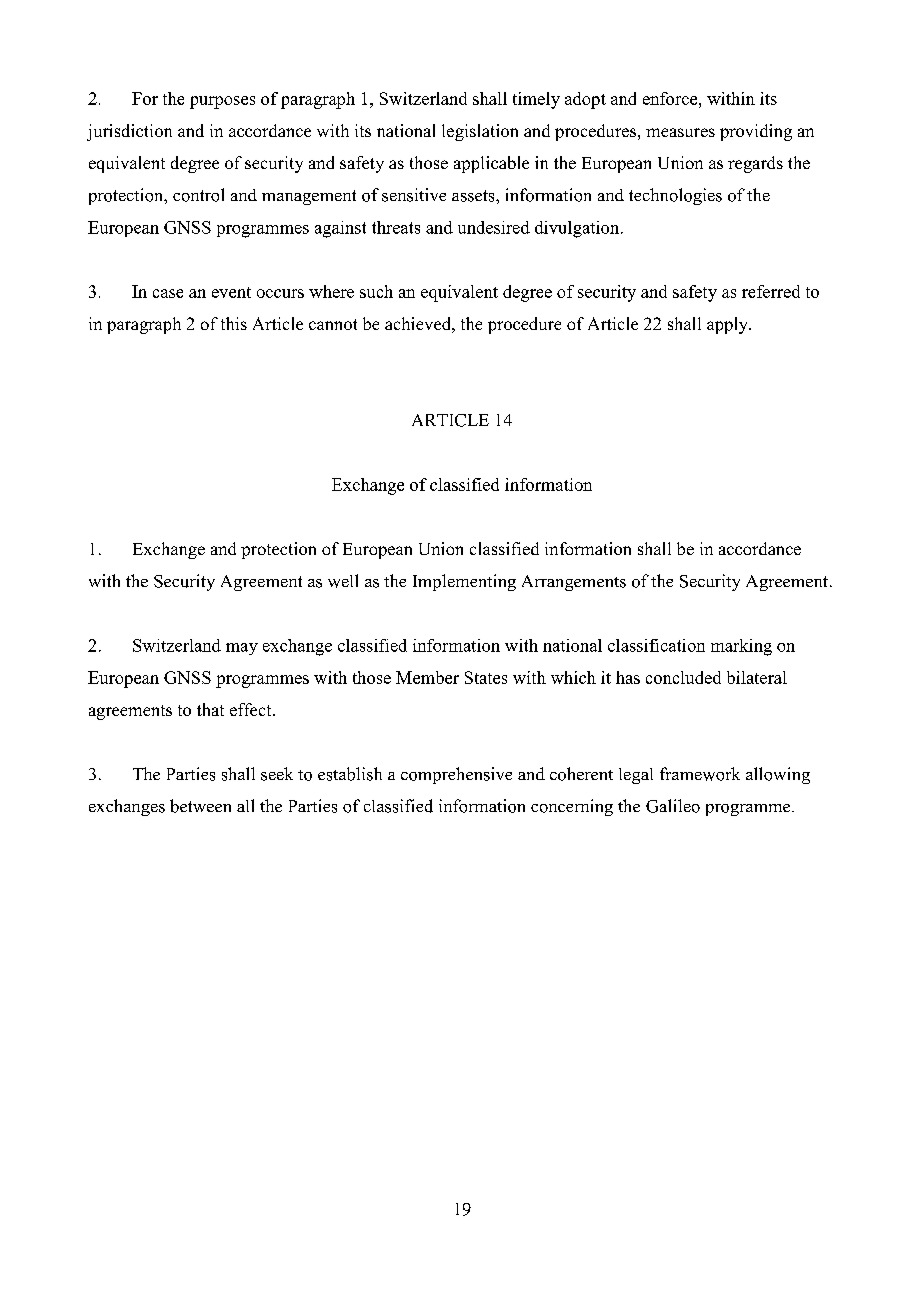 The height and width of the image is (1308, 924). I want to click on purposes, so click(222, 102).
